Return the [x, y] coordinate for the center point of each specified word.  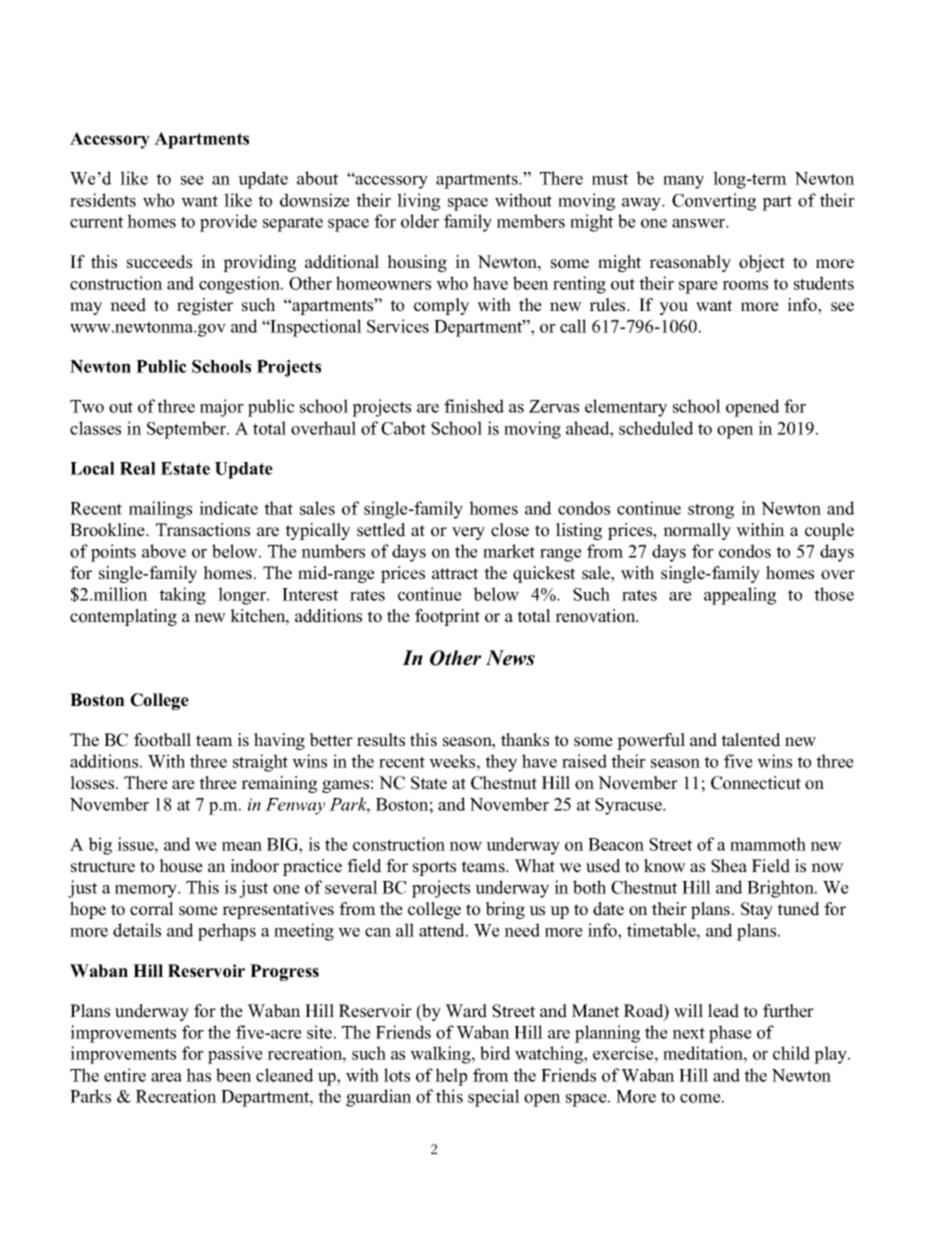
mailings [160, 510]
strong [711, 511]
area [166, 1077]
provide [228, 223]
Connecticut [756, 783]
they [501, 763]
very [468, 533]
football [162, 740]
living [418, 202]
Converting [714, 202]
